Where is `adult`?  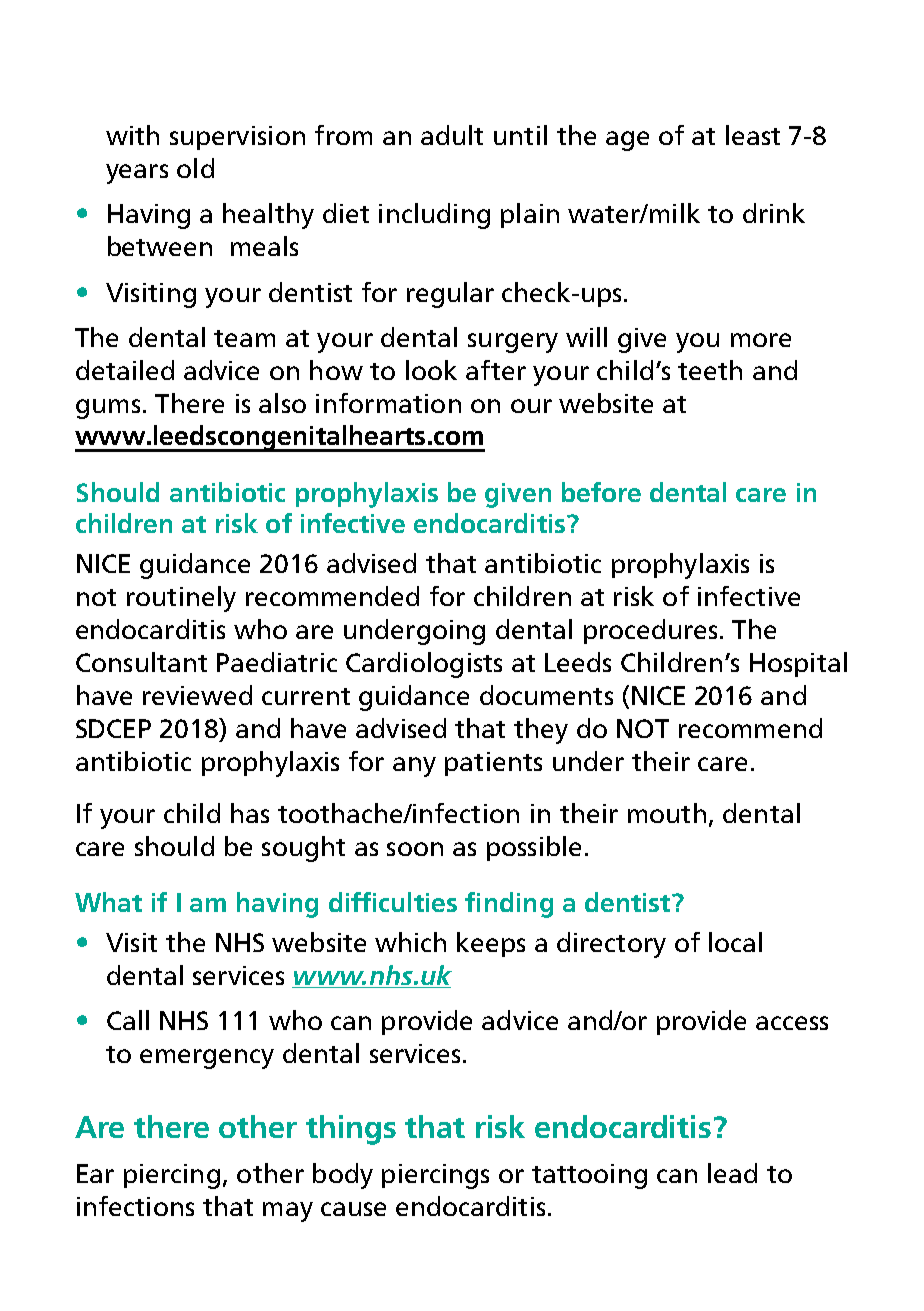 adult is located at coordinates (452, 135).
